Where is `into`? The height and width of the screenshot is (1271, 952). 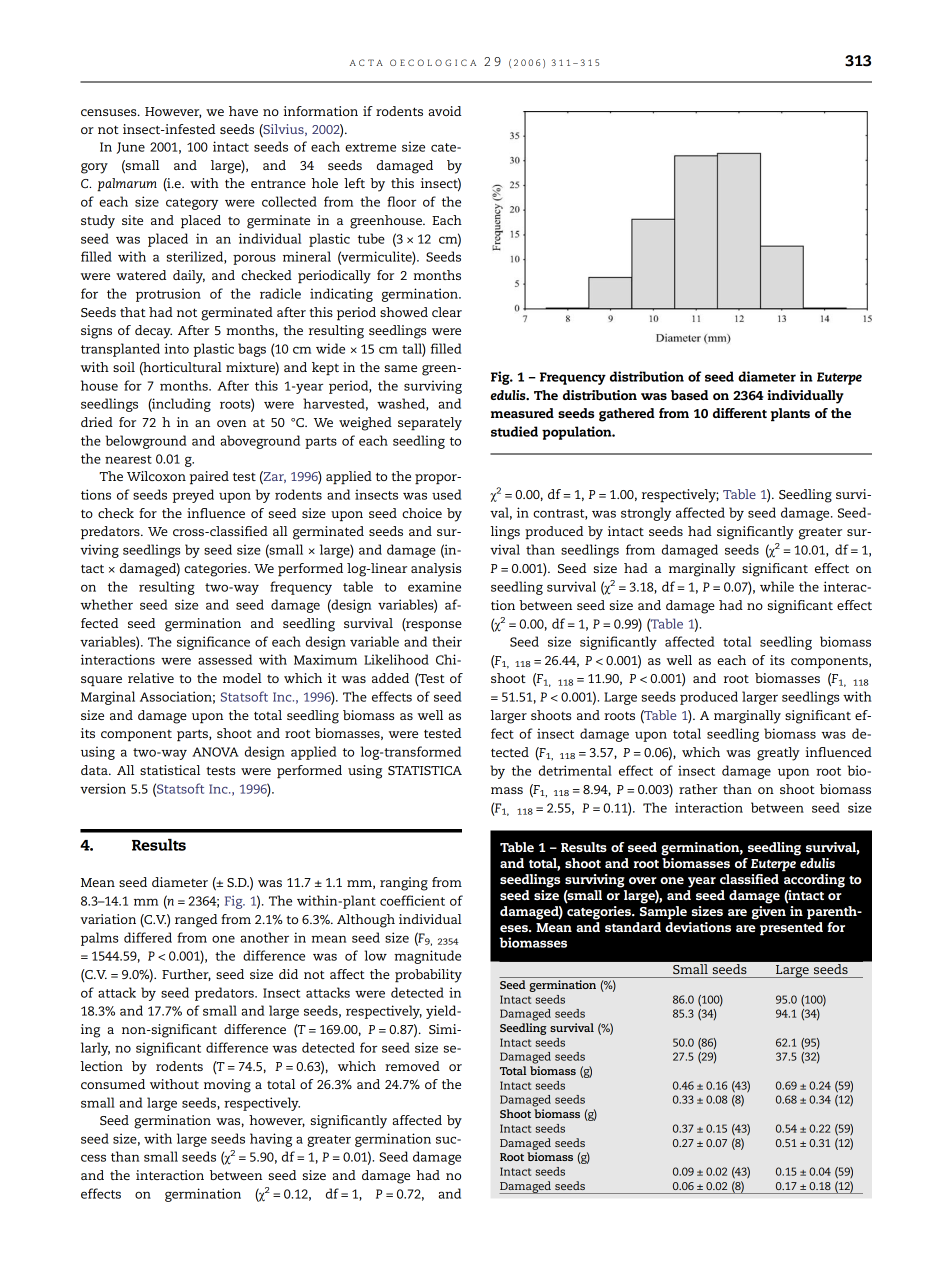
into is located at coordinates (176, 348).
